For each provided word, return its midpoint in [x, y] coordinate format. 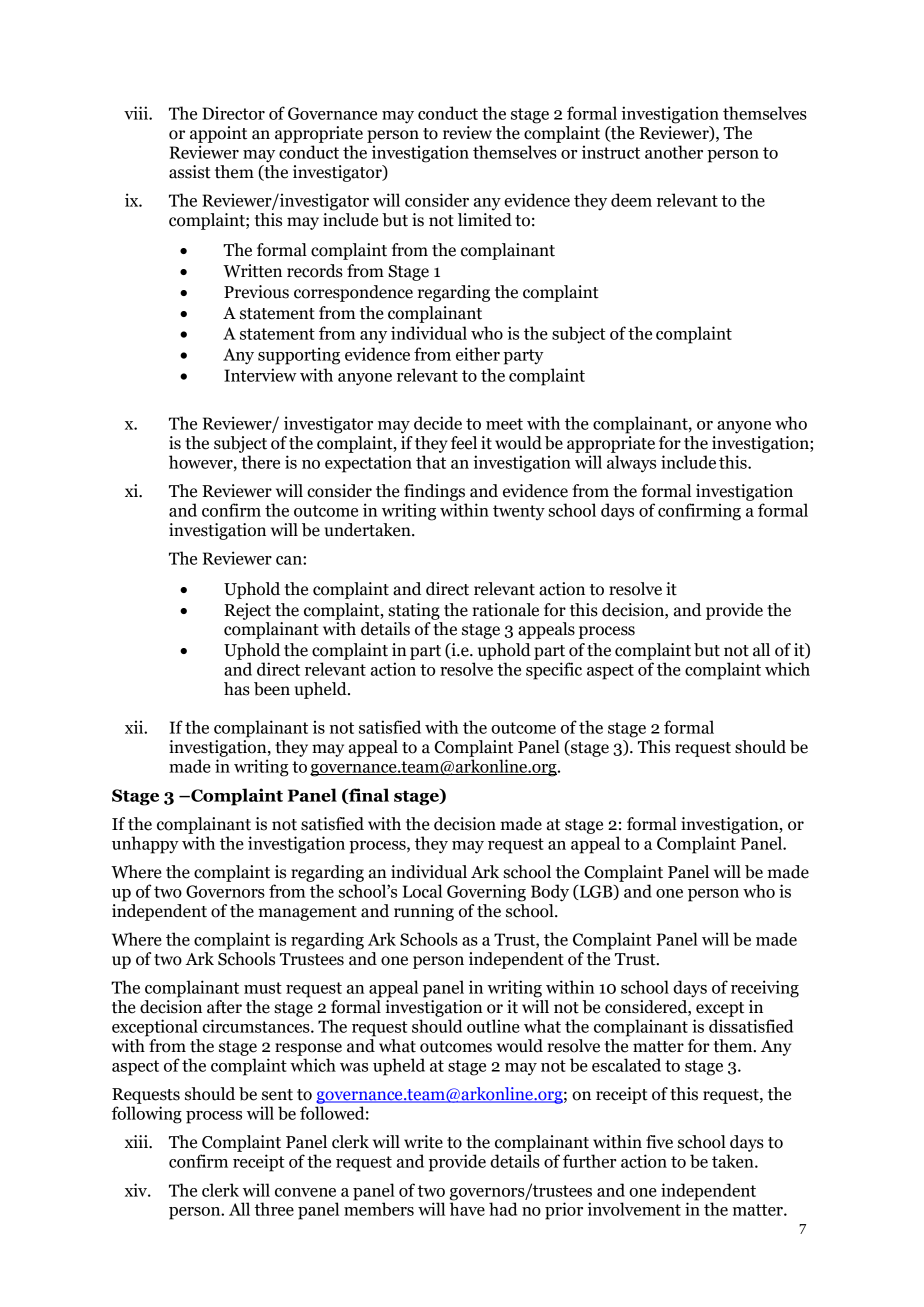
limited [485, 218]
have [467, 1208]
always [631, 464]
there [260, 462]
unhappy [145, 845]
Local [422, 891]
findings [434, 492]
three [274, 1209]
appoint [218, 134]
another [674, 152]
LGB [596, 892]
